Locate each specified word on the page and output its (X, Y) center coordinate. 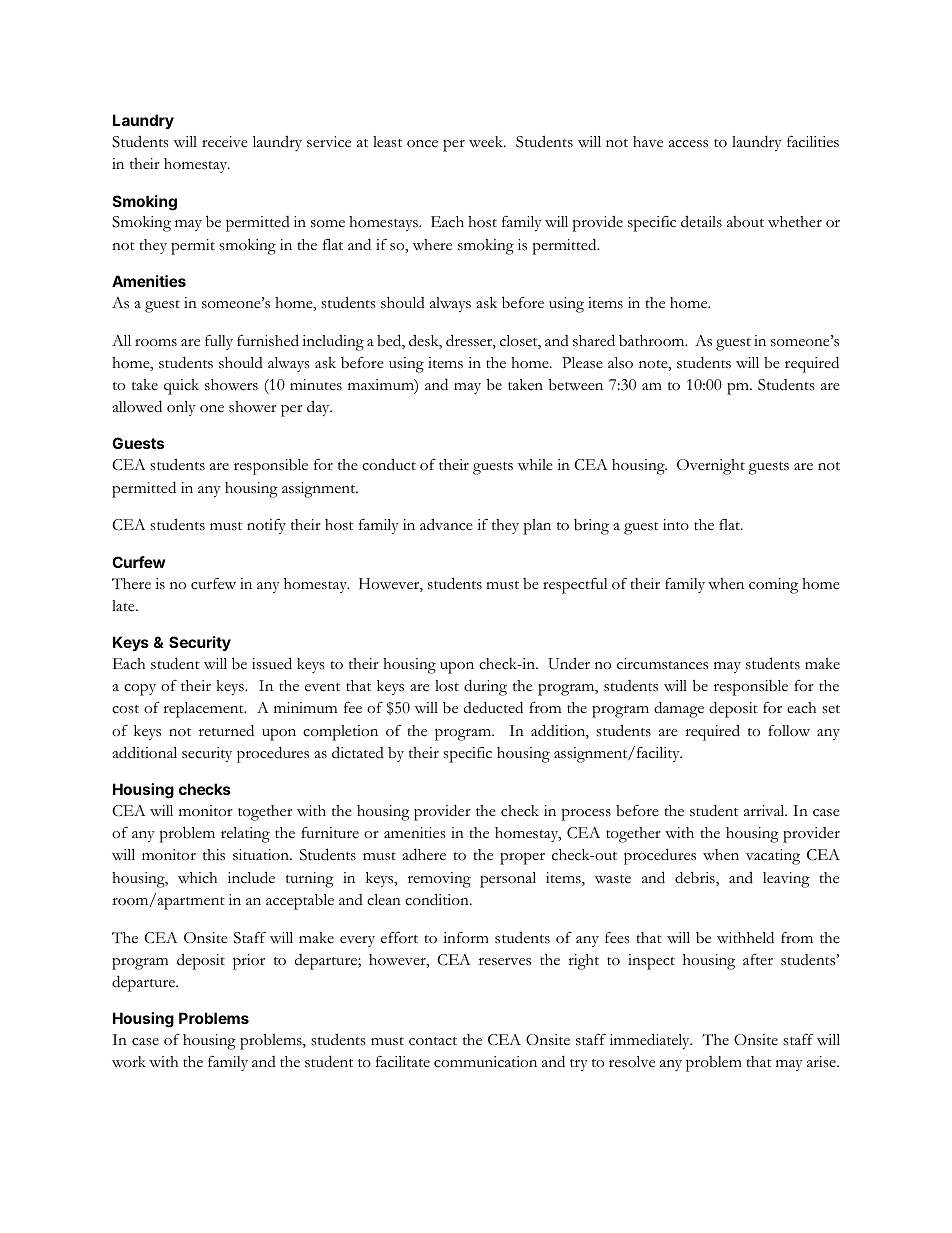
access (688, 144)
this (214, 855)
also (620, 363)
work (129, 1062)
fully (219, 342)
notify (266, 526)
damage (679, 709)
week (487, 142)
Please (582, 363)
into (676, 525)
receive (225, 142)
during (485, 687)
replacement (204, 710)
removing (439, 880)
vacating (773, 857)
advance (446, 524)
